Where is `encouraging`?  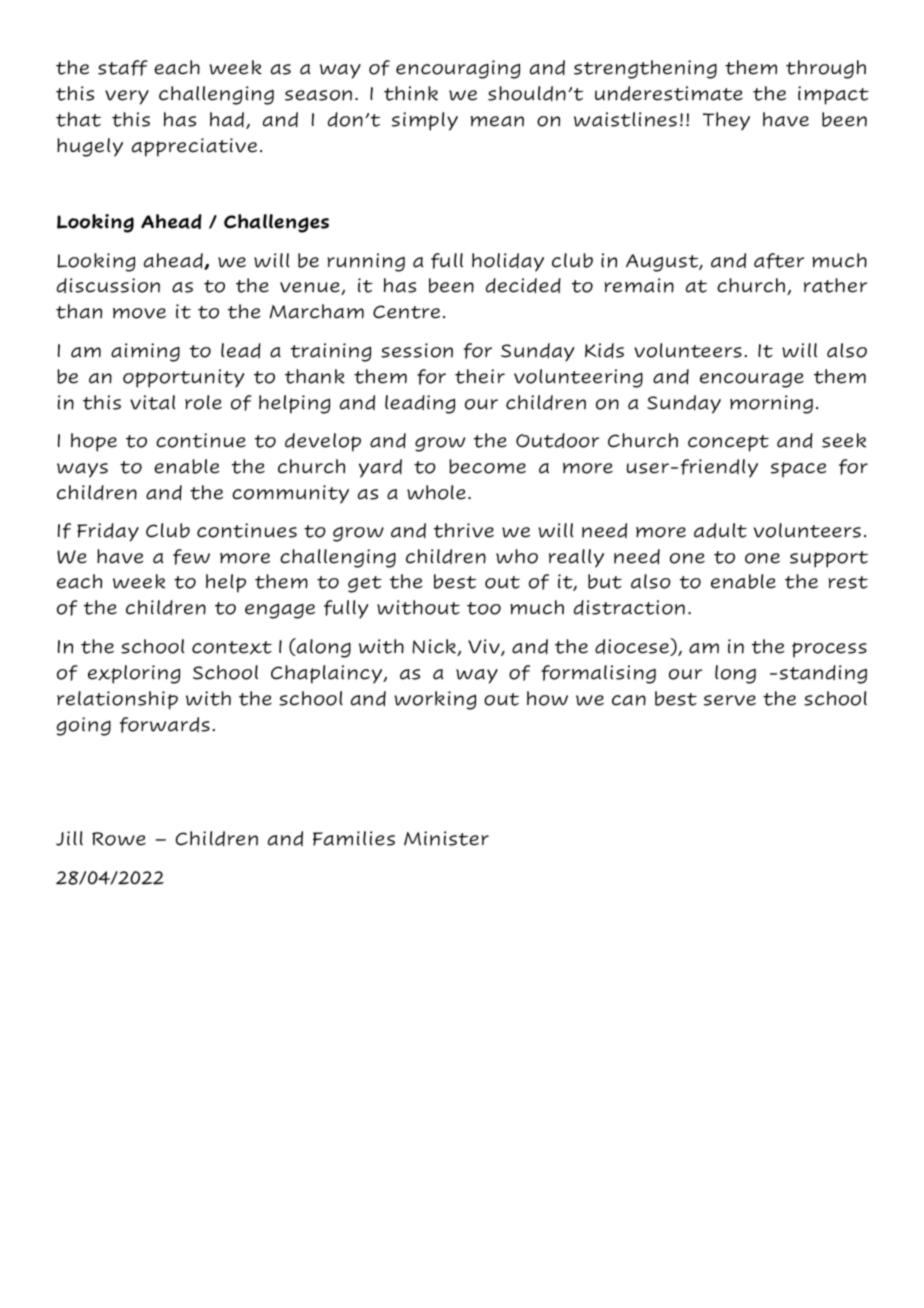 encouraging is located at coordinates (458, 69).
